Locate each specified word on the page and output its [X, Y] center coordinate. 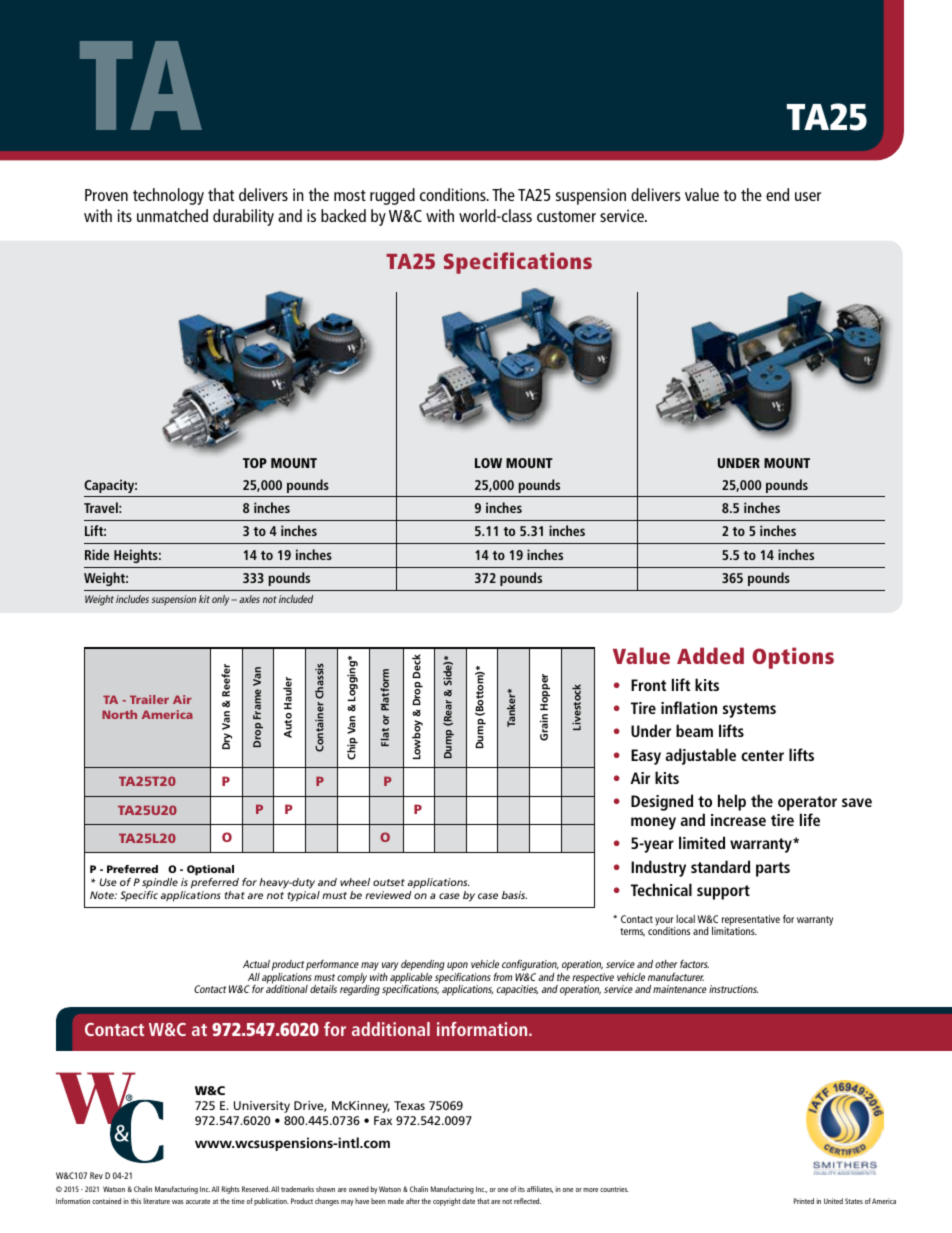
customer [566, 216]
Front [648, 685]
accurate [198, 1201]
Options [793, 658]
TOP [255, 463]
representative [751, 921]
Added [710, 655]
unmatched [172, 215]
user [808, 196]
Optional [210, 870]
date [468, 1201]
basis [514, 895]
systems [749, 710]
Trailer [149, 699]
